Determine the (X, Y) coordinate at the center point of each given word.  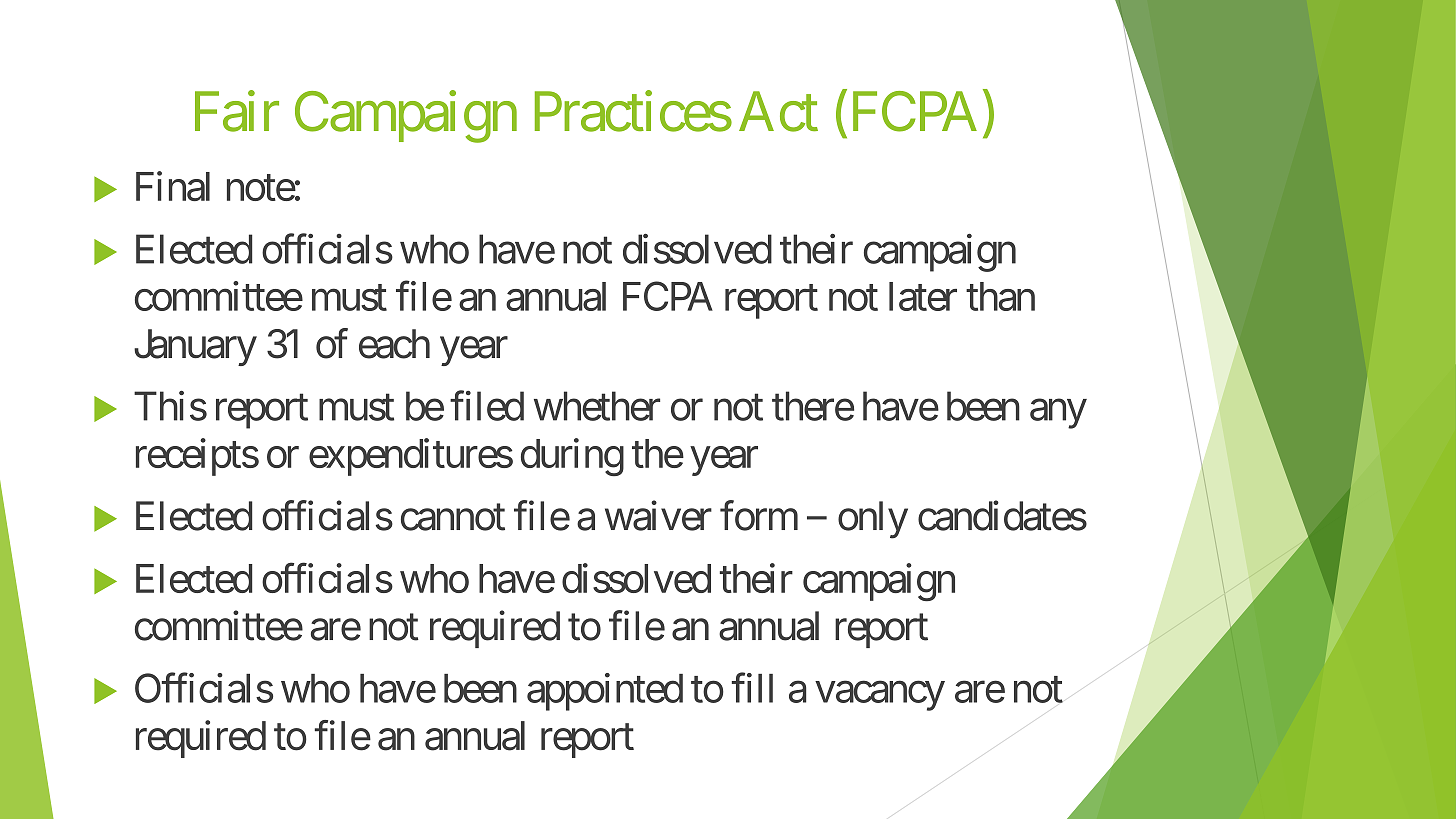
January (195, 347)
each (394, 344)
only (873, 520)
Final (173, 186)
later (923, 296)
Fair (237, 111)
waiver (658, 516)
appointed (605, 692)
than (1000, 296)
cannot (453, 518)
